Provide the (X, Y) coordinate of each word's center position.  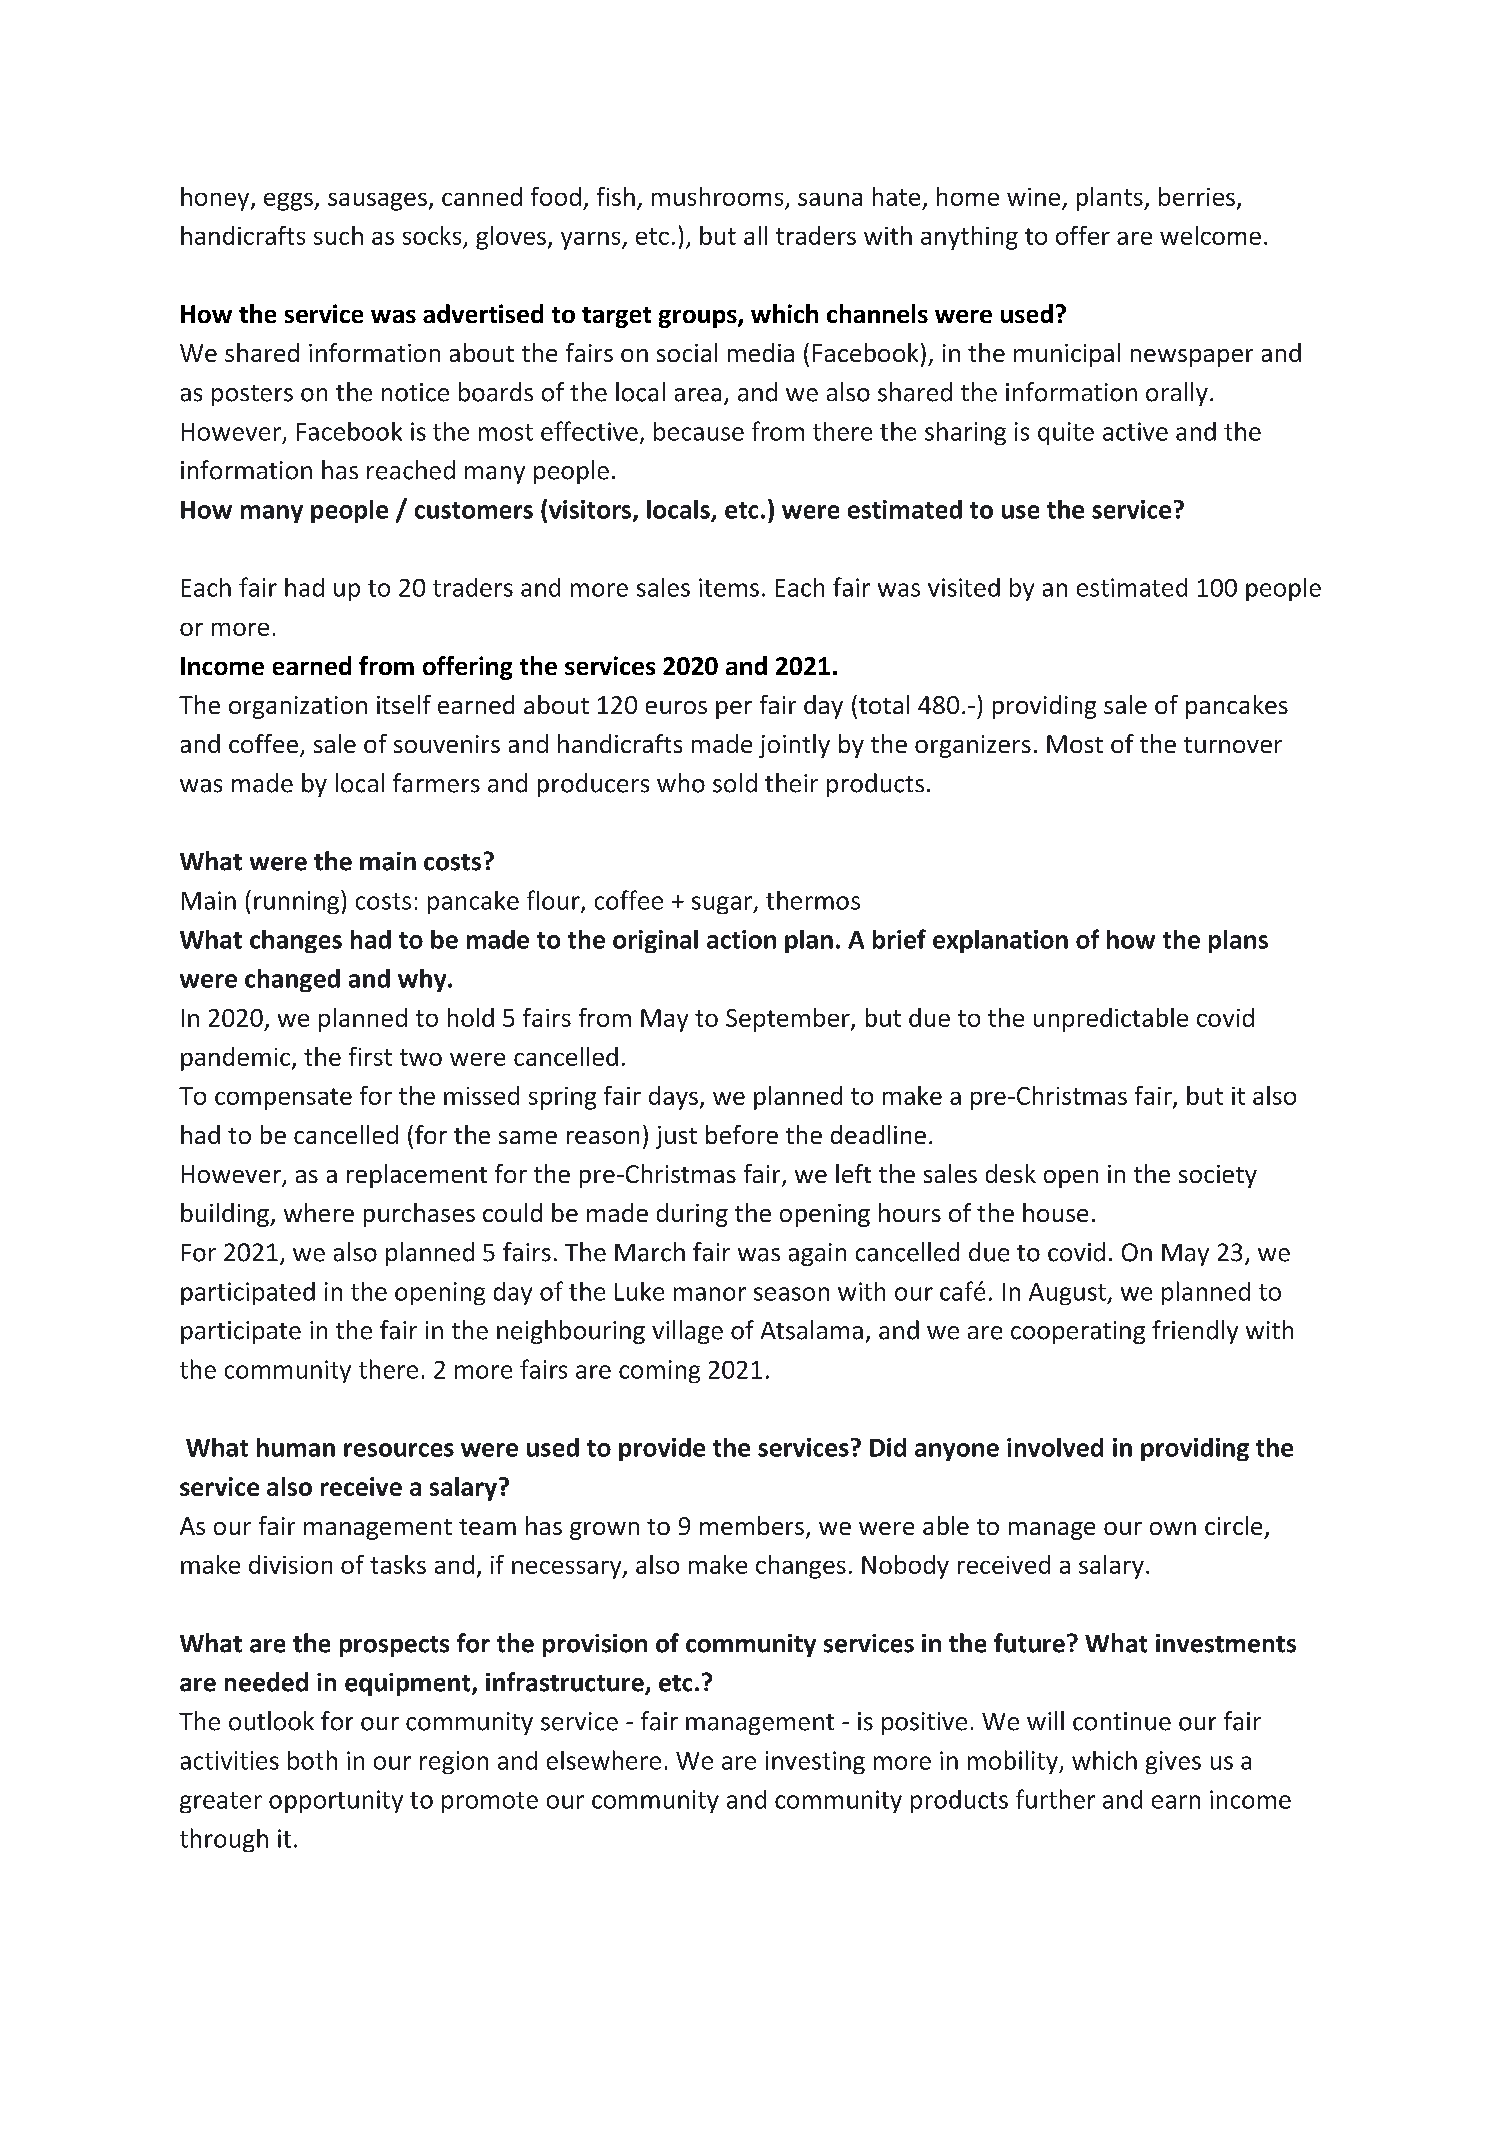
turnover (1233, 745)
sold (735, 783)
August (1068, 1294)
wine (1033, 197)
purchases (419, 1215)
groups (699, 319)
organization (298, 707)
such (338, 235)
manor (710, 1294)
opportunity (336, 1801)
